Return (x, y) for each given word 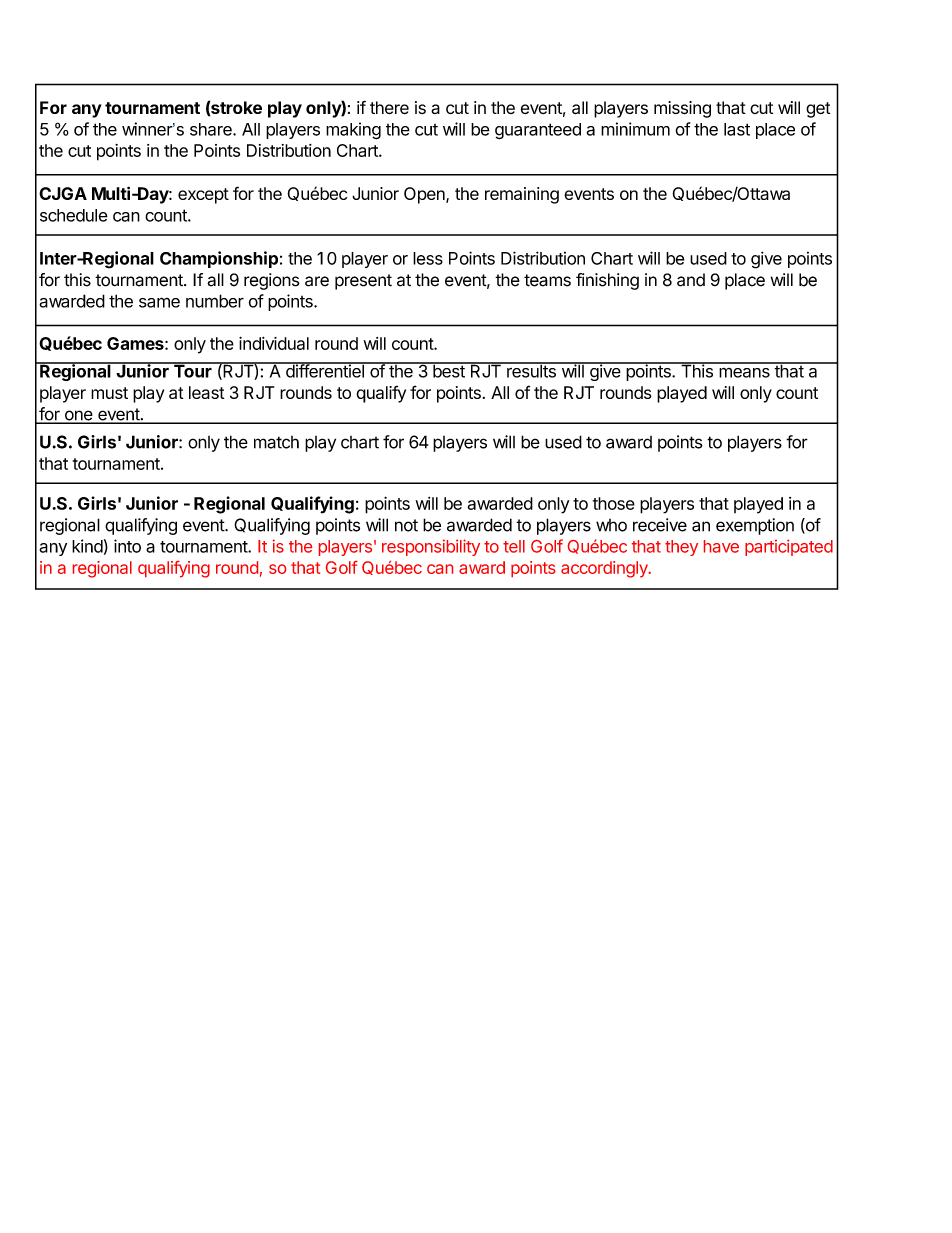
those (614, 503)
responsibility (431, 547)
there (389, 108)
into (127, 546)
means (744, 373)
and (691, 280)
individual (274, 343)
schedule (74, 215)
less (428, 258)
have (721, 546)
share (212, 129)
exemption (755, 526)
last (737, 129)
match (276, 442)
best (449, 370)
